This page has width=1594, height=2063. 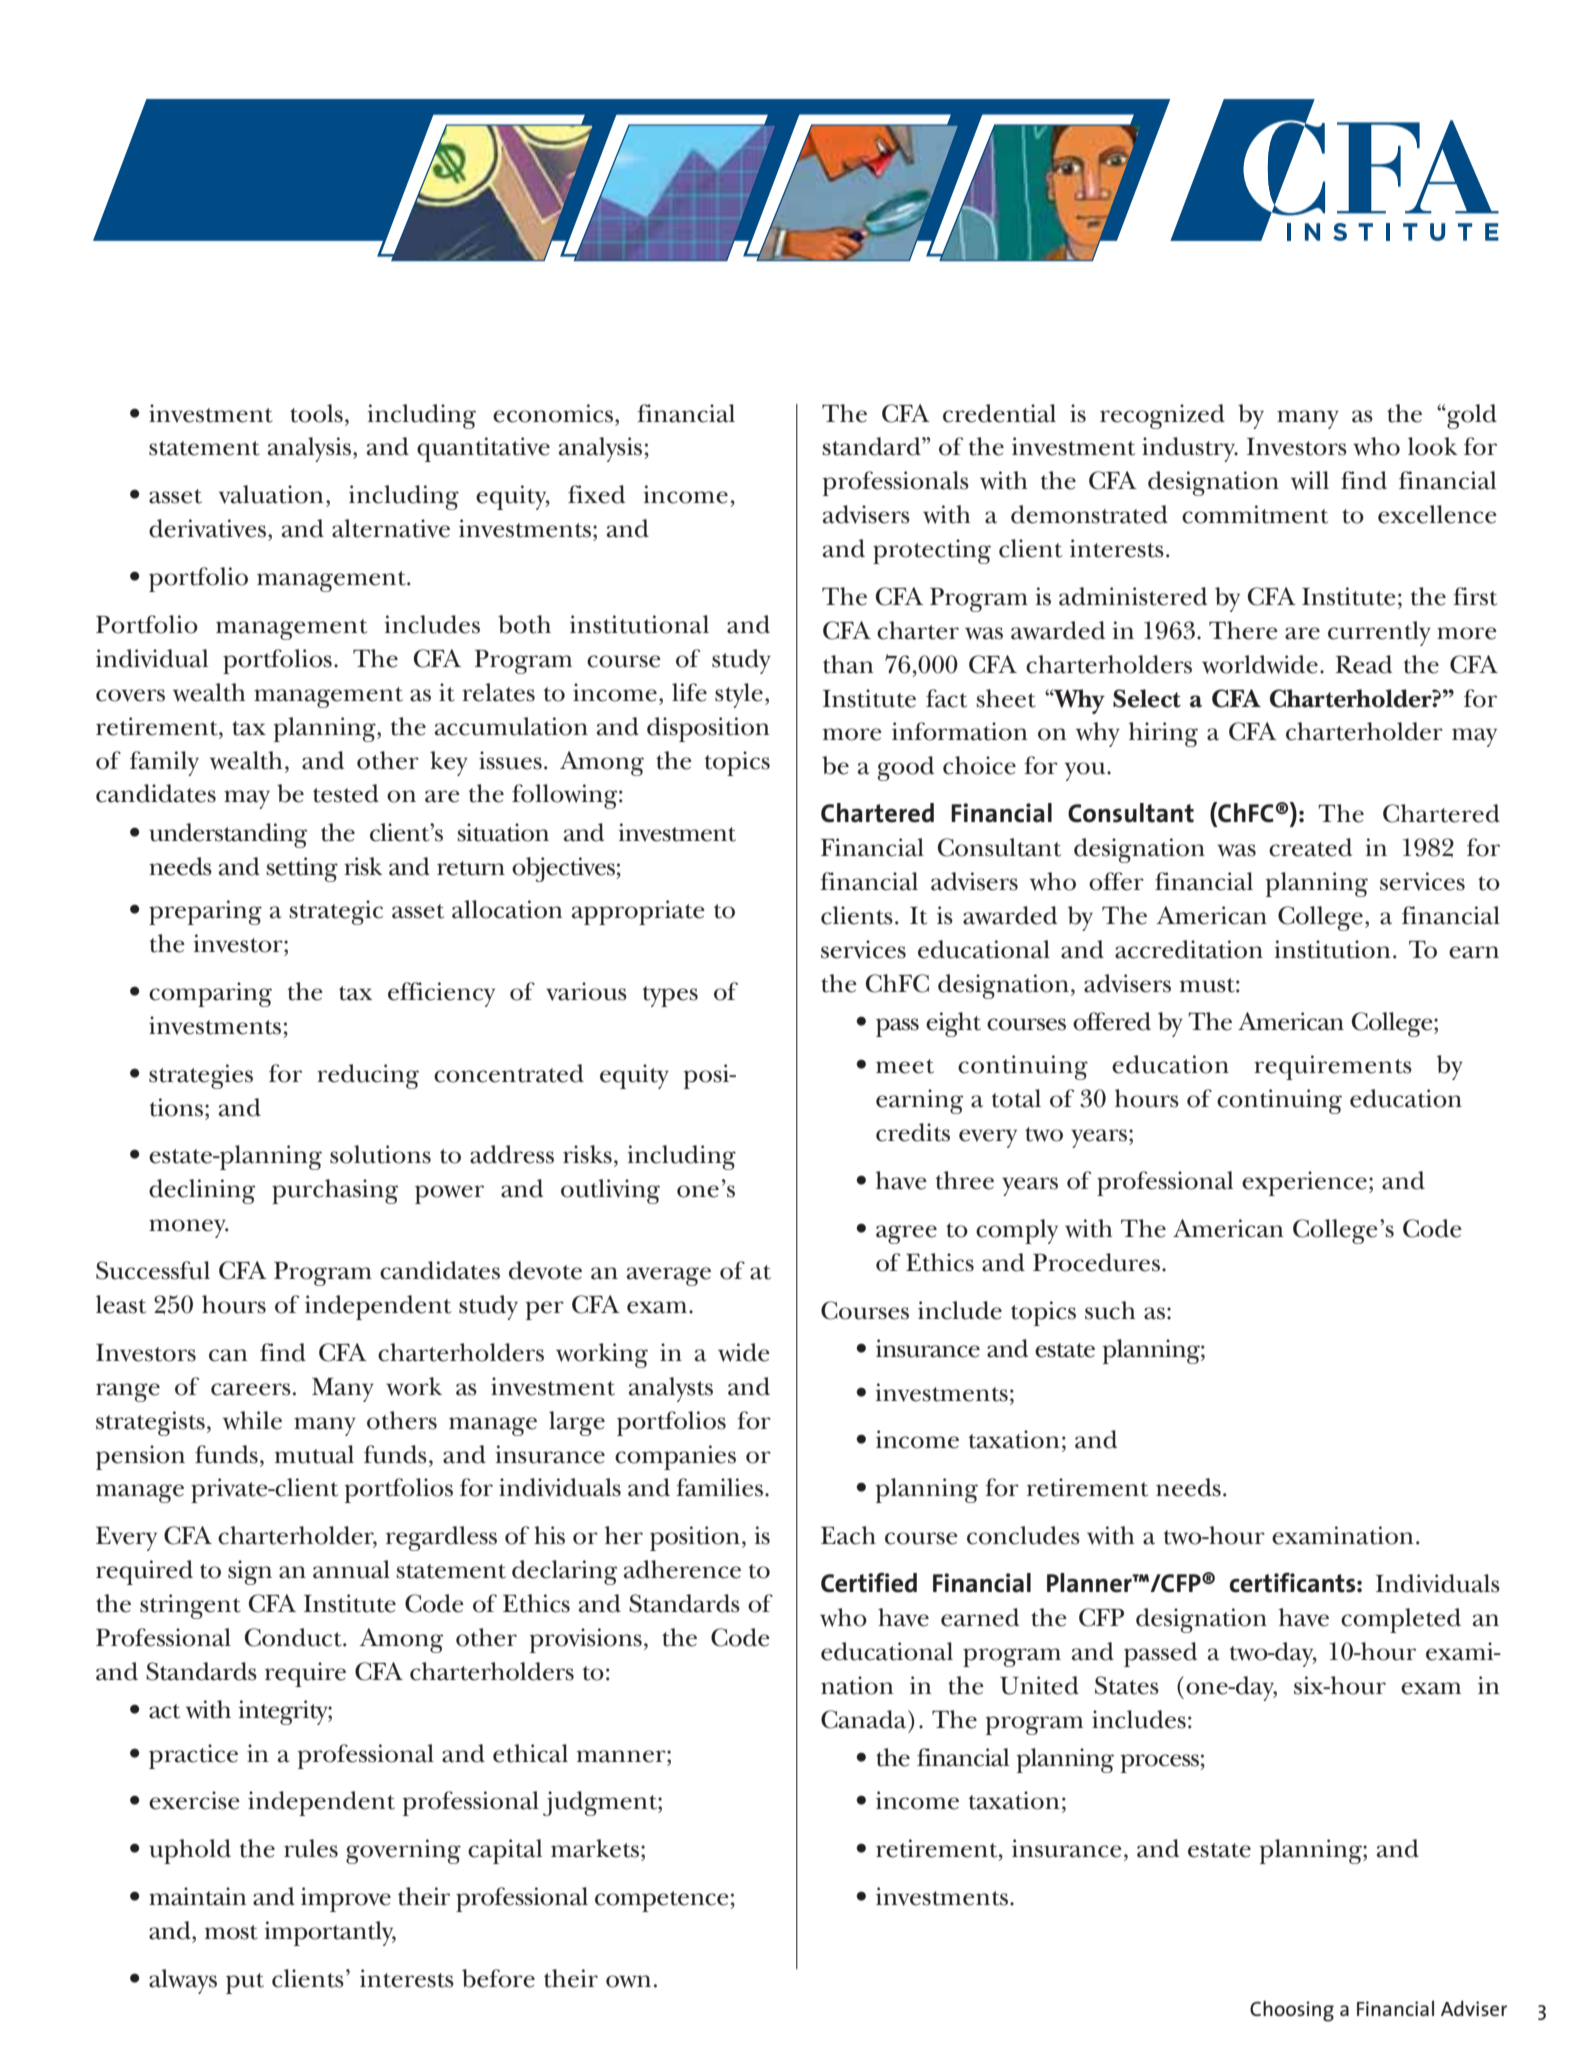 I want to click on valuation, so click(x=271, y=494).
